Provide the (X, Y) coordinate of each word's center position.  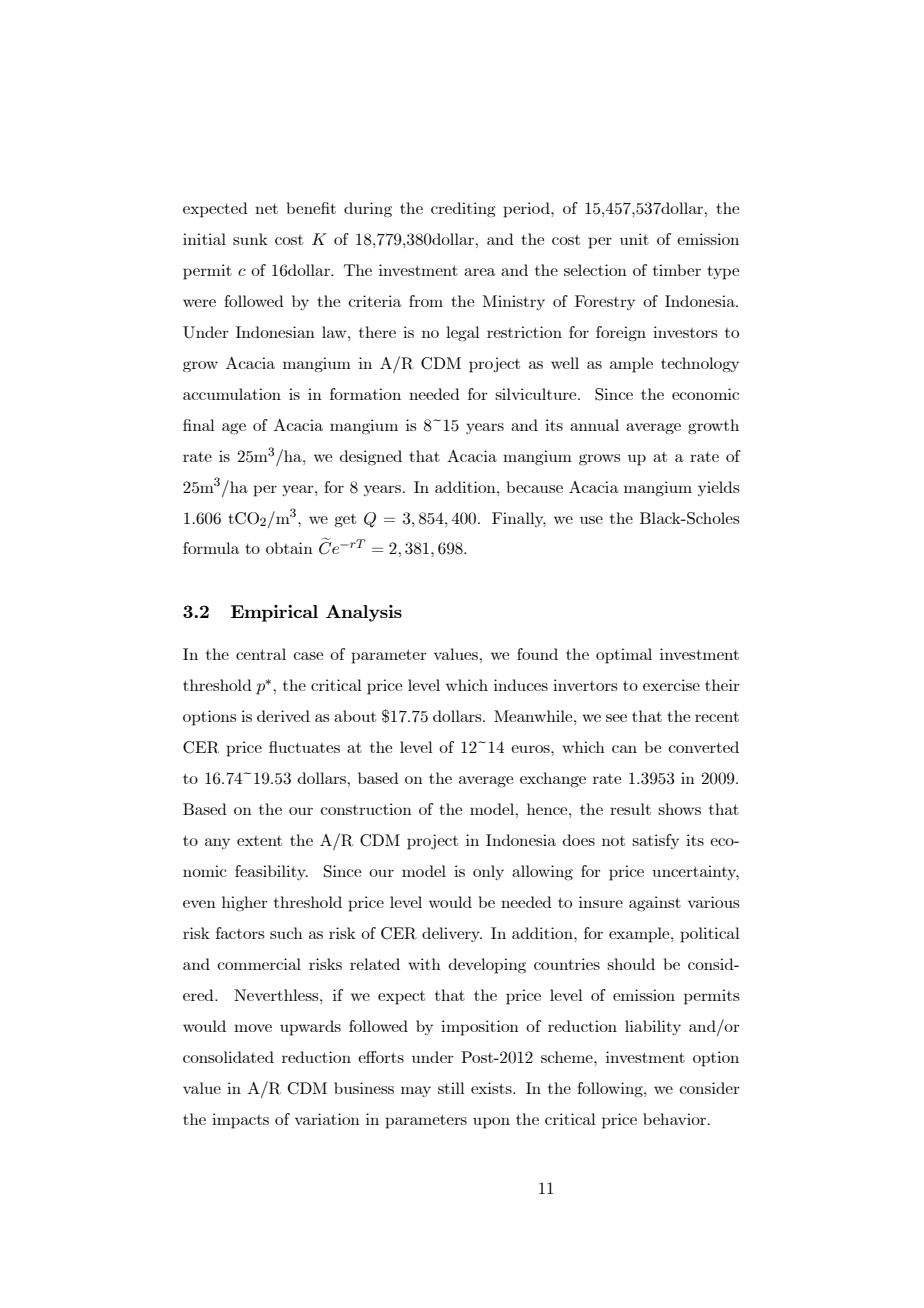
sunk (250, 239)
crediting (463, 210)
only (488, 872)
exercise (671, 685)
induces (521, 685)
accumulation (232, 394)
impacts (240, 1121)
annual (594, 425)
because (535, 487)
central (261, 654)
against (655, 904)
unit (634, 239)
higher (245, 904)
